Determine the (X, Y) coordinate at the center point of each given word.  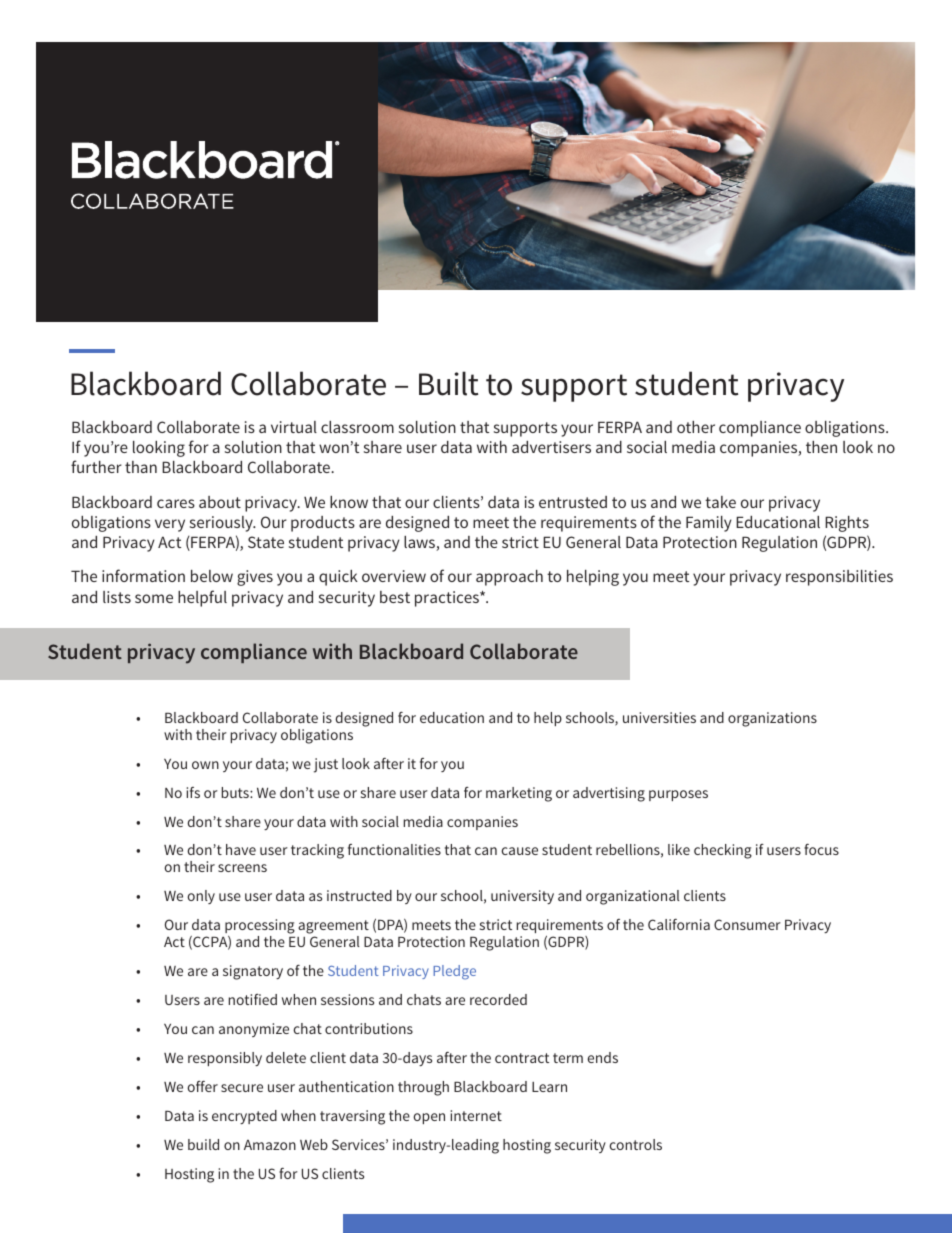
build (203, 1144)
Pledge (454, 972)
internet (476, 1115)
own (205, 765)
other (696, 427)
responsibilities (839, 578)
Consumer (747, 924)
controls (635, 1144)
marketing (519, 794)
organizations (772, 719)
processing (260, 928)
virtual (294, 427)
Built (449, 383)
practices (448, 599)
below (212, 576)
